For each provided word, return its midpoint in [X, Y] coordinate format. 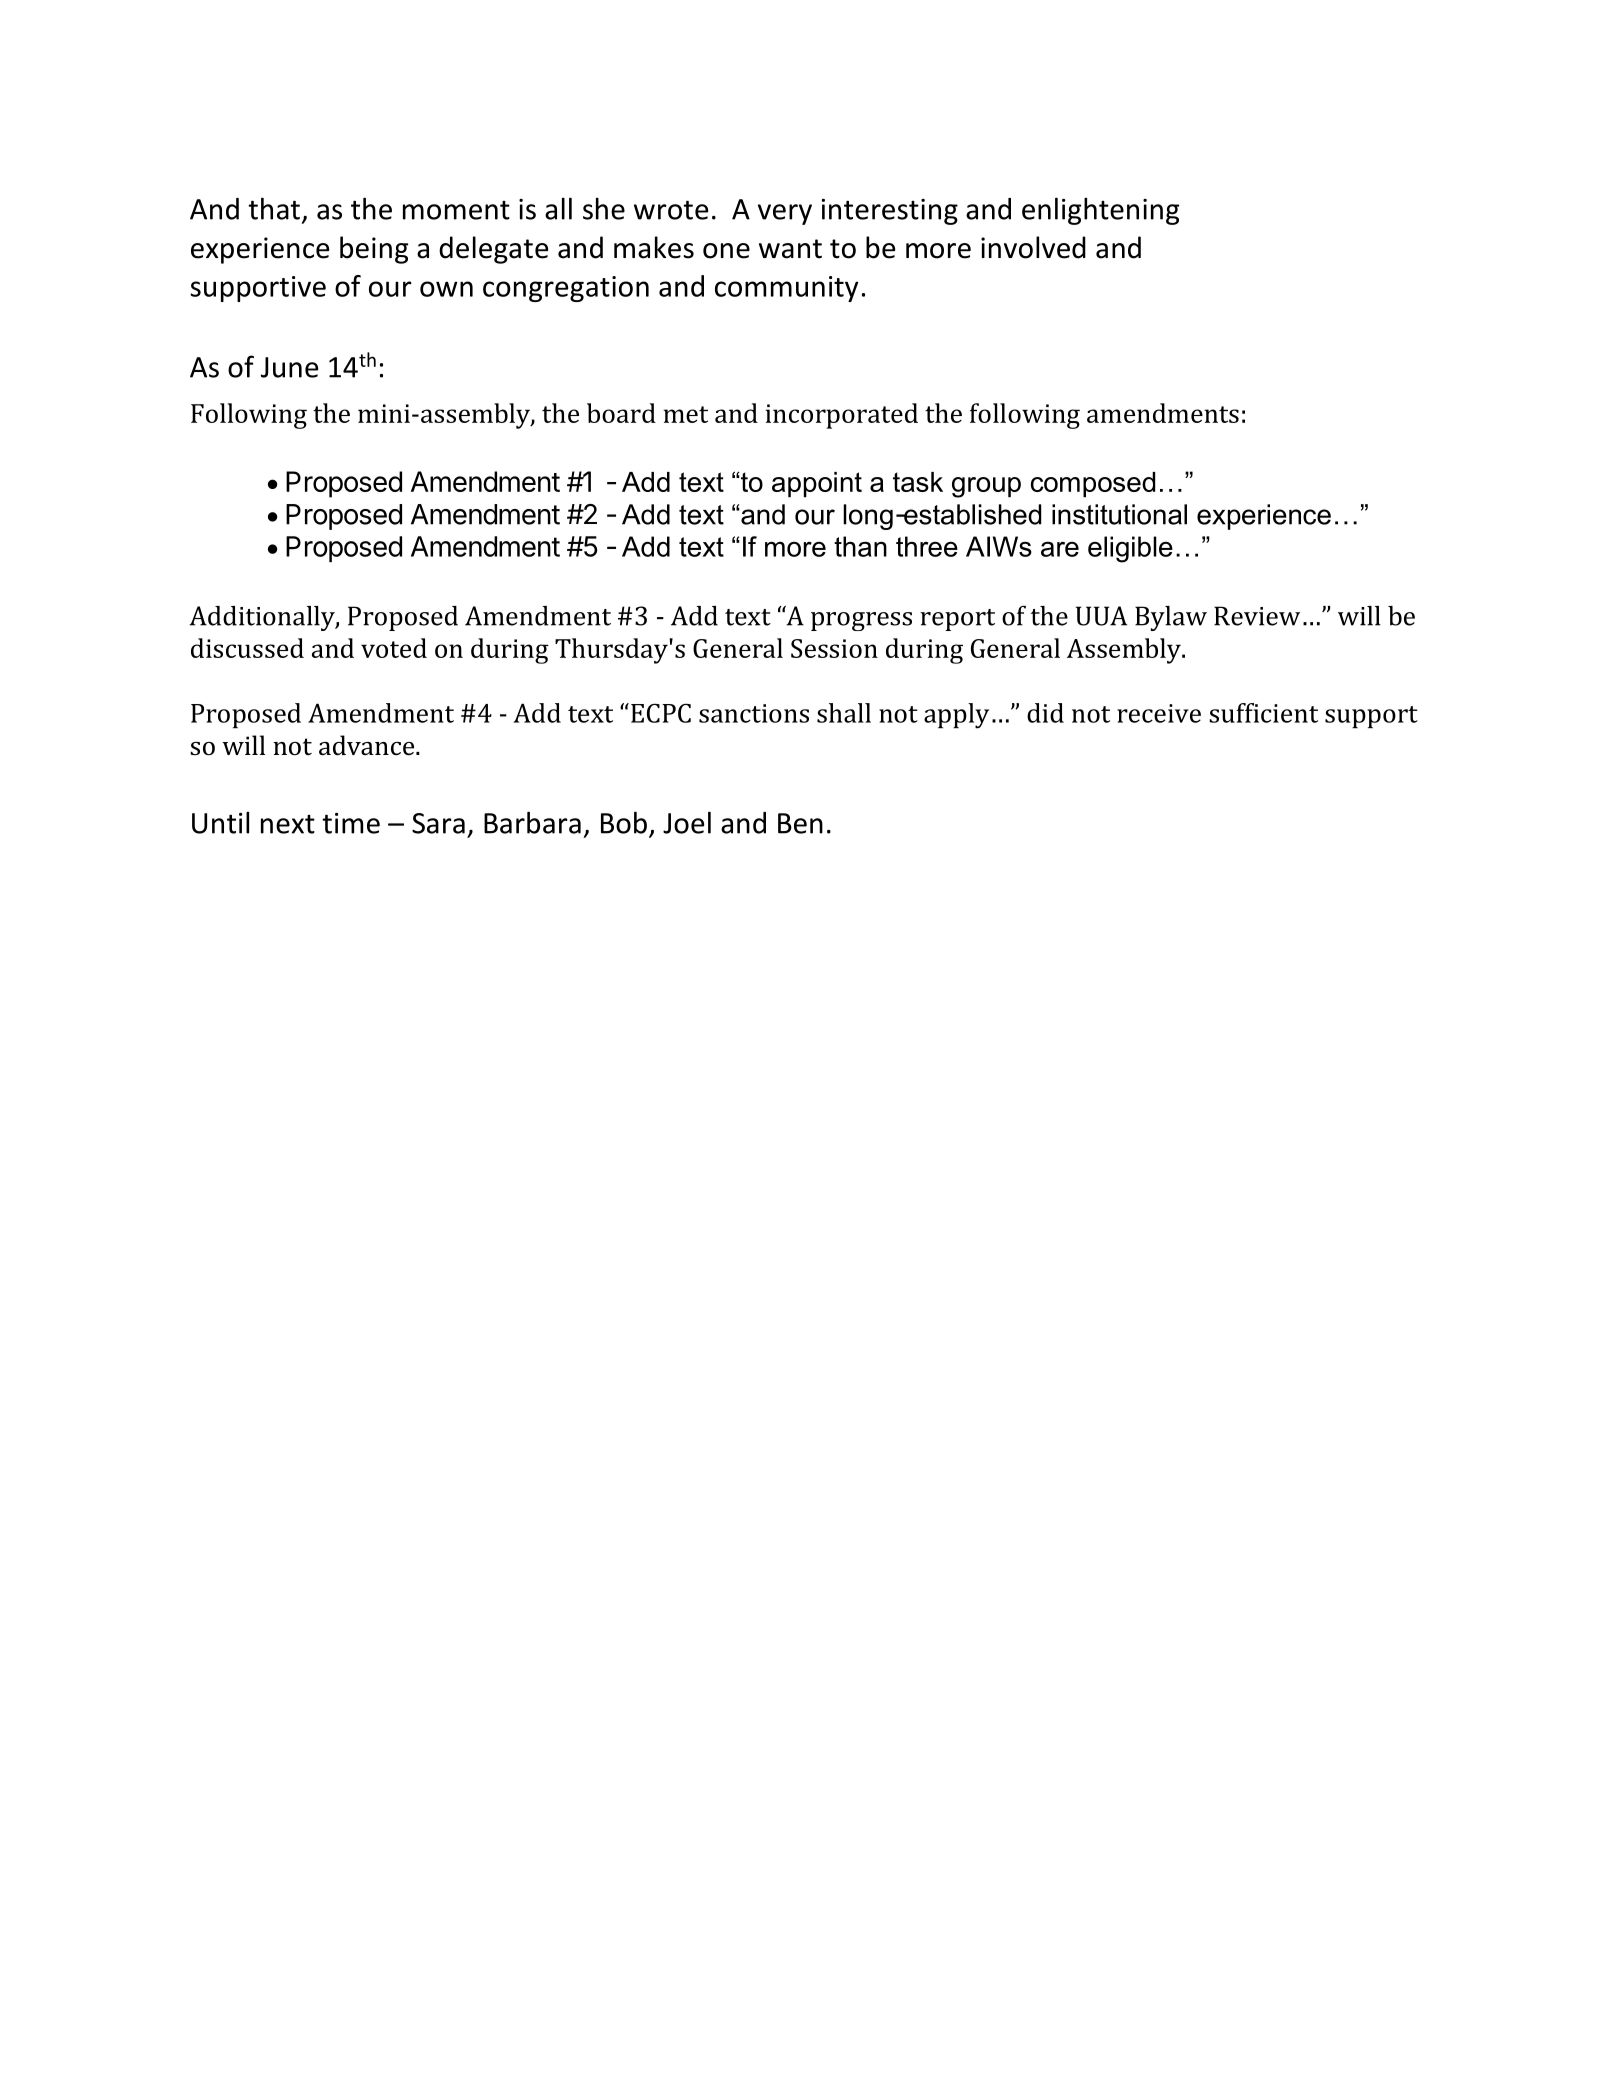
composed [1093, 485]
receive [1159, 713]
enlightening [1100, 211]
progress [861, 621]
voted [394, 648]
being [374, 250]
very [785, 214]
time [351, 823]
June [289, 367]
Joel [687, 822]
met [685, 414]
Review [1257, 616]
